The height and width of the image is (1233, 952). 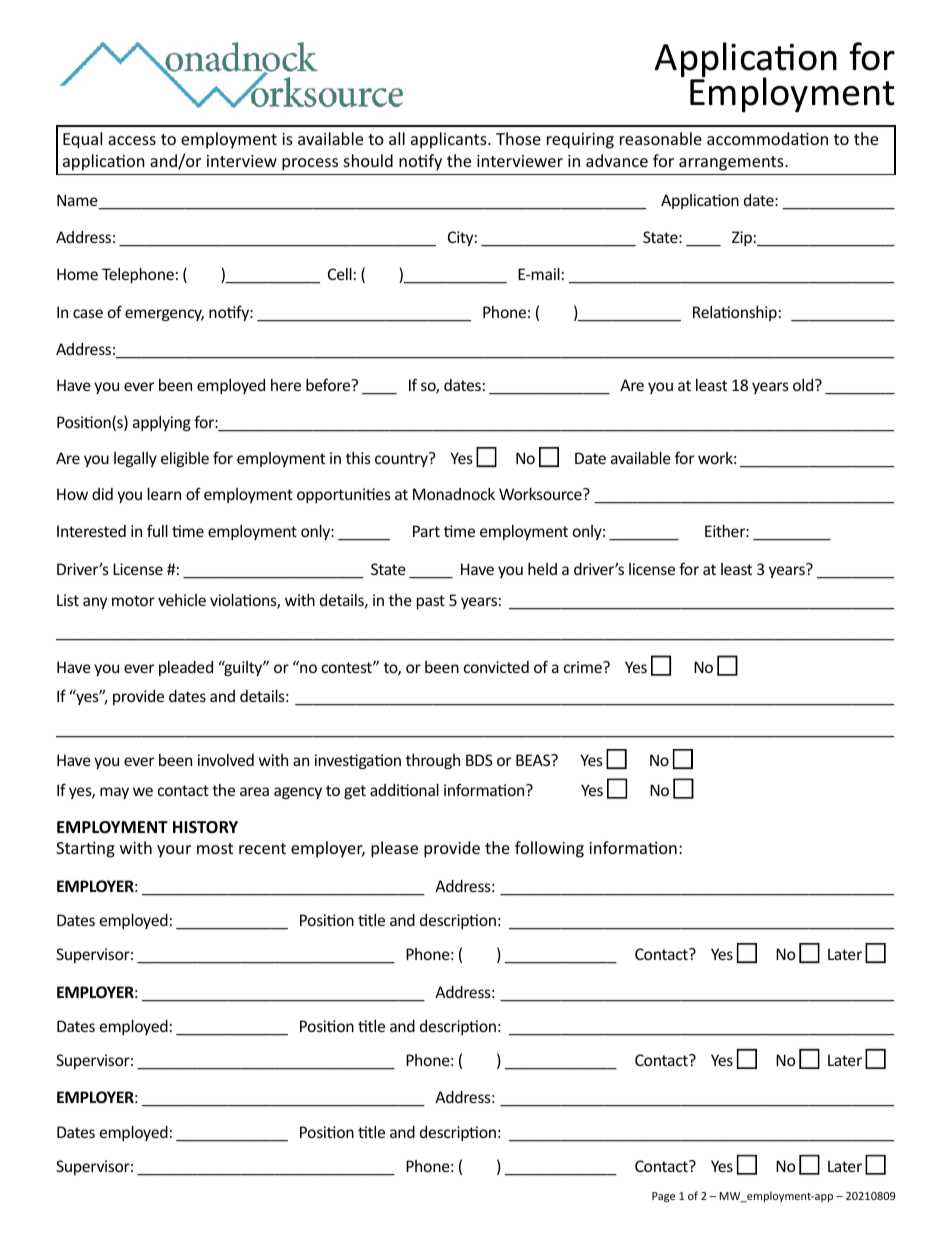 What do you see at coordinates (661, 138) in the image?
I see `reasonable` at bounding box center [661, 138].
